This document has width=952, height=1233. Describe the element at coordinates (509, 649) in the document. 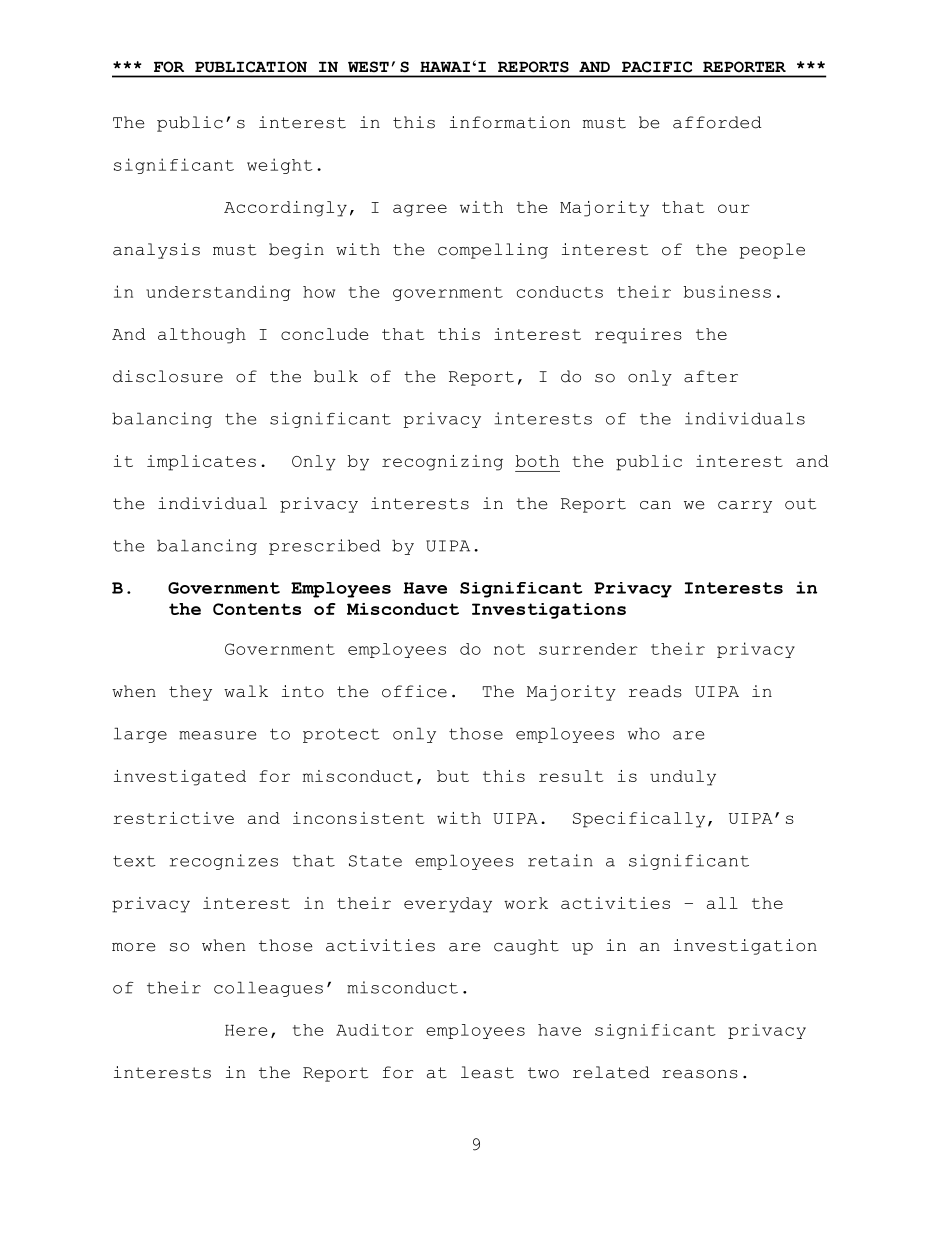

I see `not` at that location.
